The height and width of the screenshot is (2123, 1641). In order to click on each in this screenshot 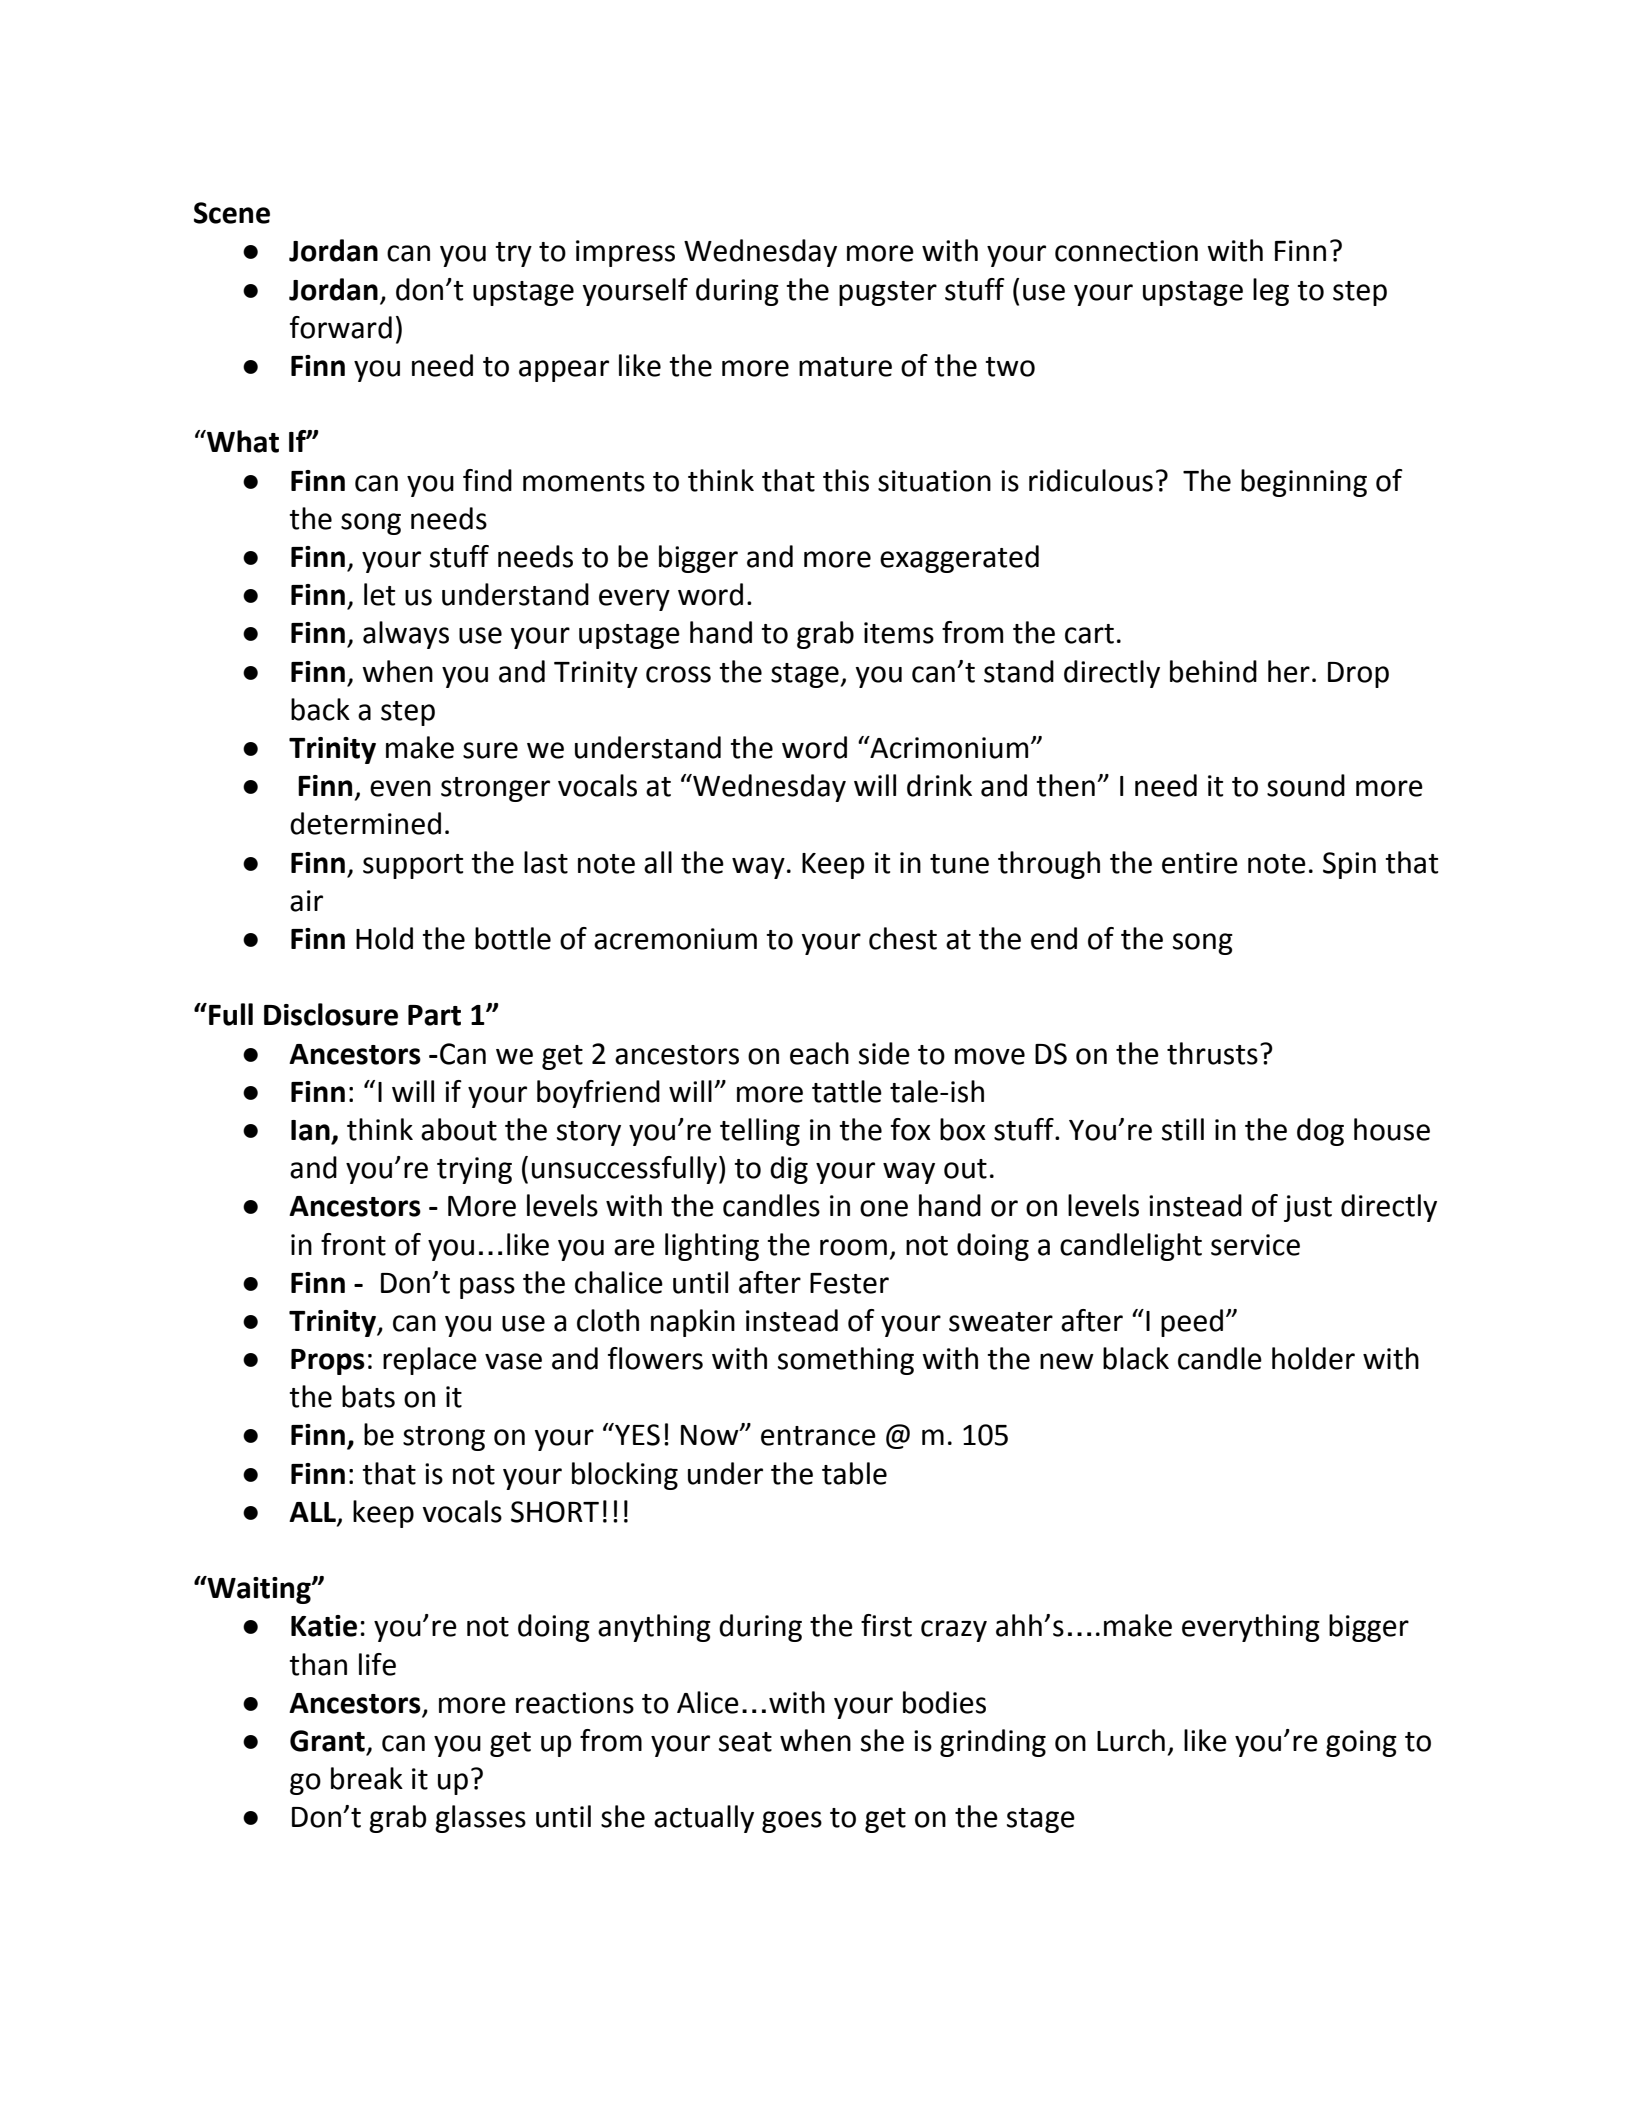, I will do `click(819, 1053)`.
